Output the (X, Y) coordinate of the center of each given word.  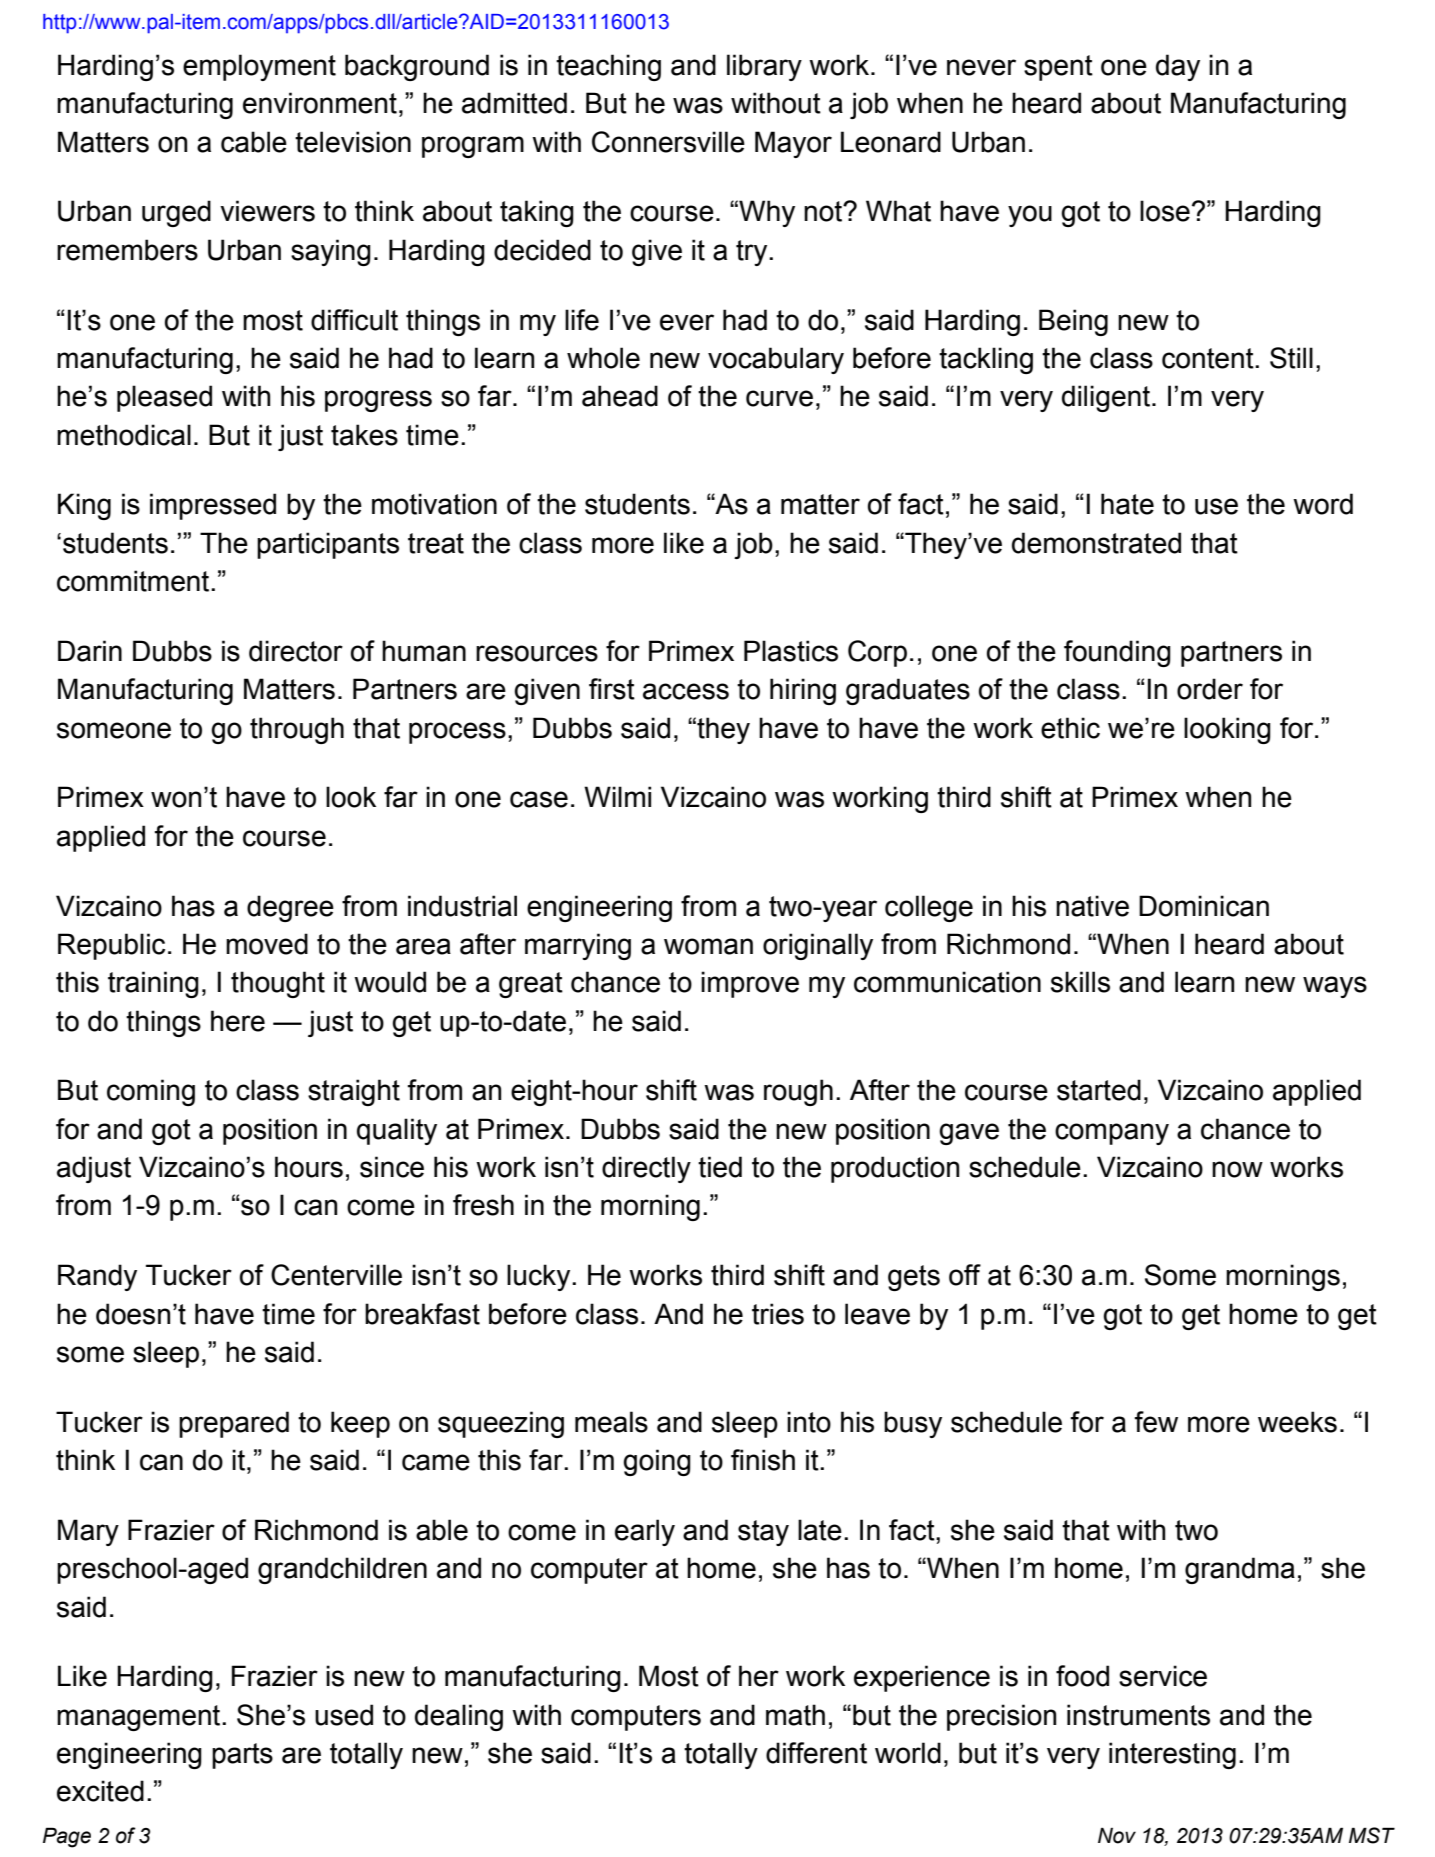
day (1178, 67)
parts (242, 1756)
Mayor (793, 144)
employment (259, 67)
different (816, 1753)
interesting (1172, 1755)
